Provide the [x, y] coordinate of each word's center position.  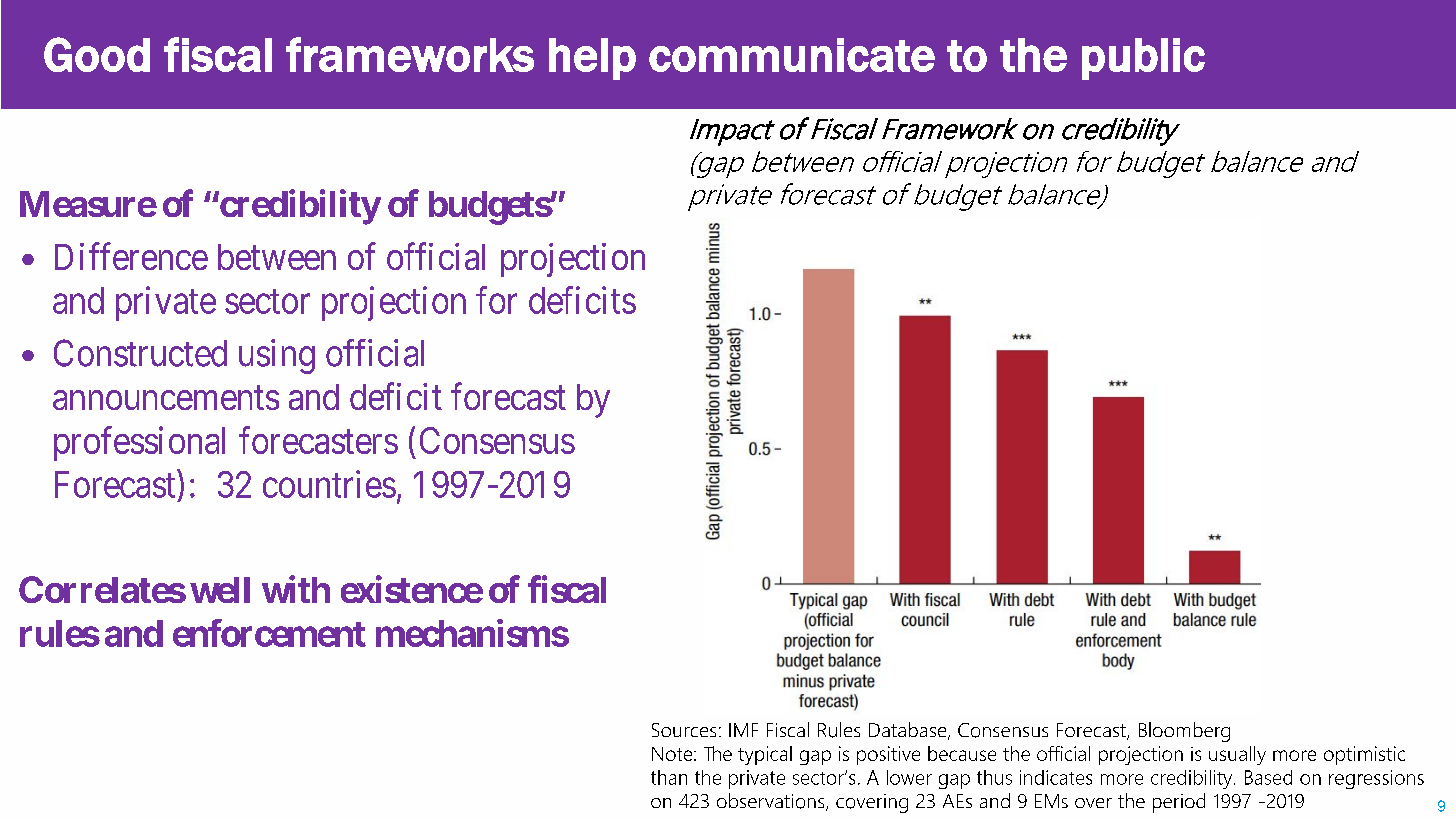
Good [97, 54]
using [277, 356]
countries [329, 484]
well [220, 590]
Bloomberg [1184, 732]
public [1143, 59]
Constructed [140, 353]
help [592, 59]
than [669, 777]
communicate [792, 55]
